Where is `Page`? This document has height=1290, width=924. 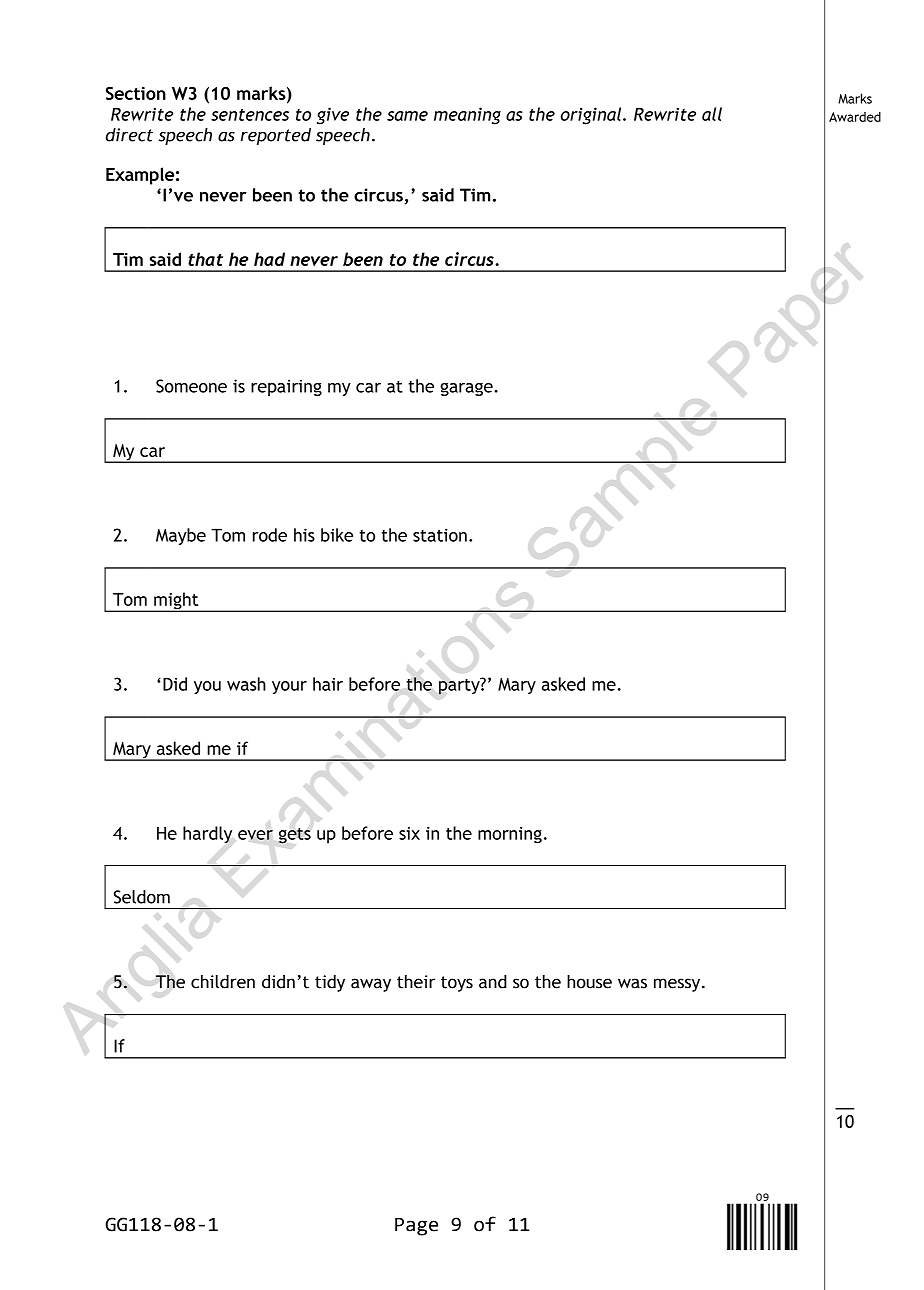 Page is located at coordinates (416, 1227).
